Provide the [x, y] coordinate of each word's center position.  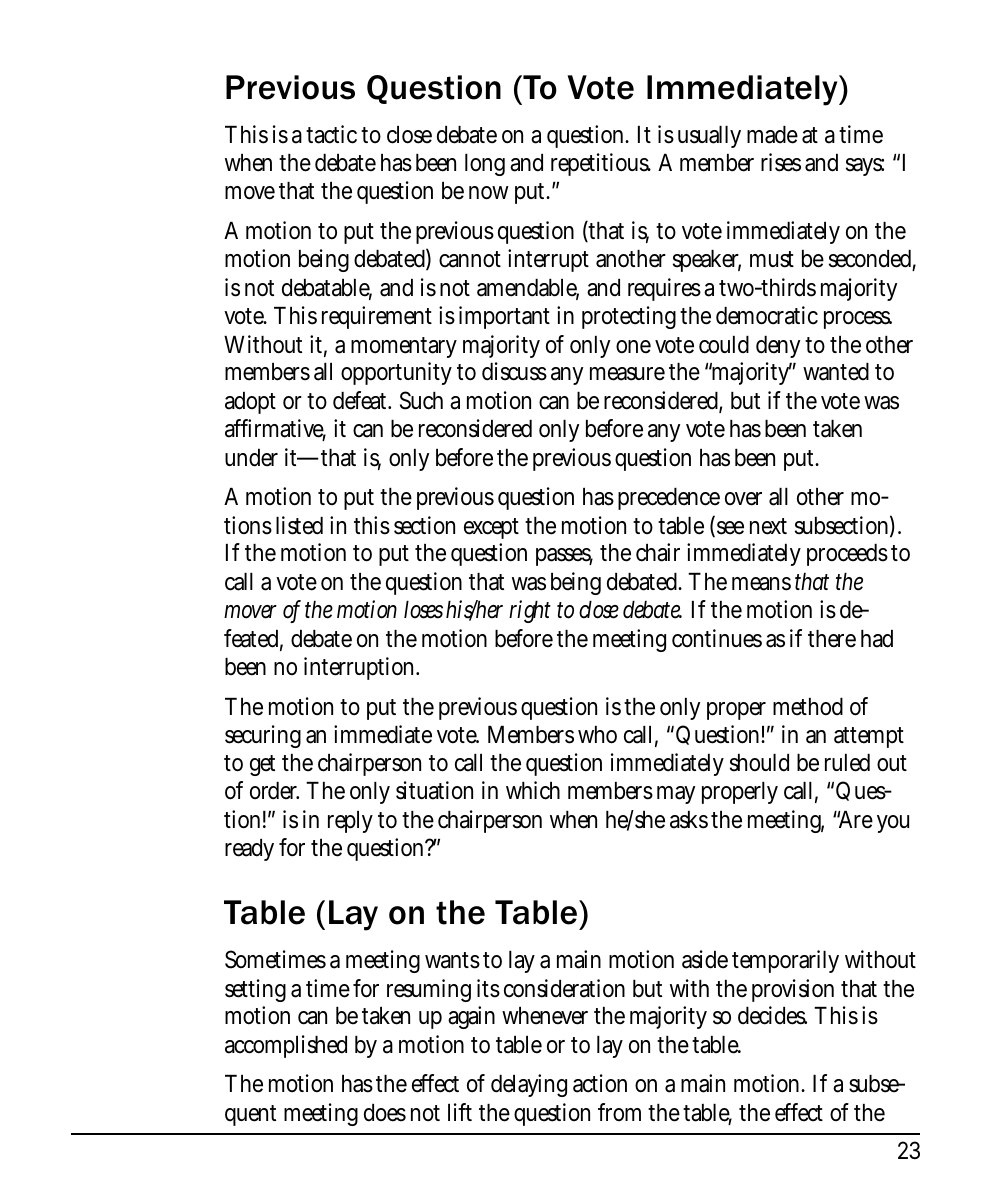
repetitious [601, 164]
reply [350, 822]
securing [263, 736]
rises [781, 162]
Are [854, 820]
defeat [362, 400]
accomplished [286, 1046]
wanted [836, 372]
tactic [331, 134]
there [832, 639]
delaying [529, 1085]
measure [627, 374]
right [530, 611]
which [533, 790]
